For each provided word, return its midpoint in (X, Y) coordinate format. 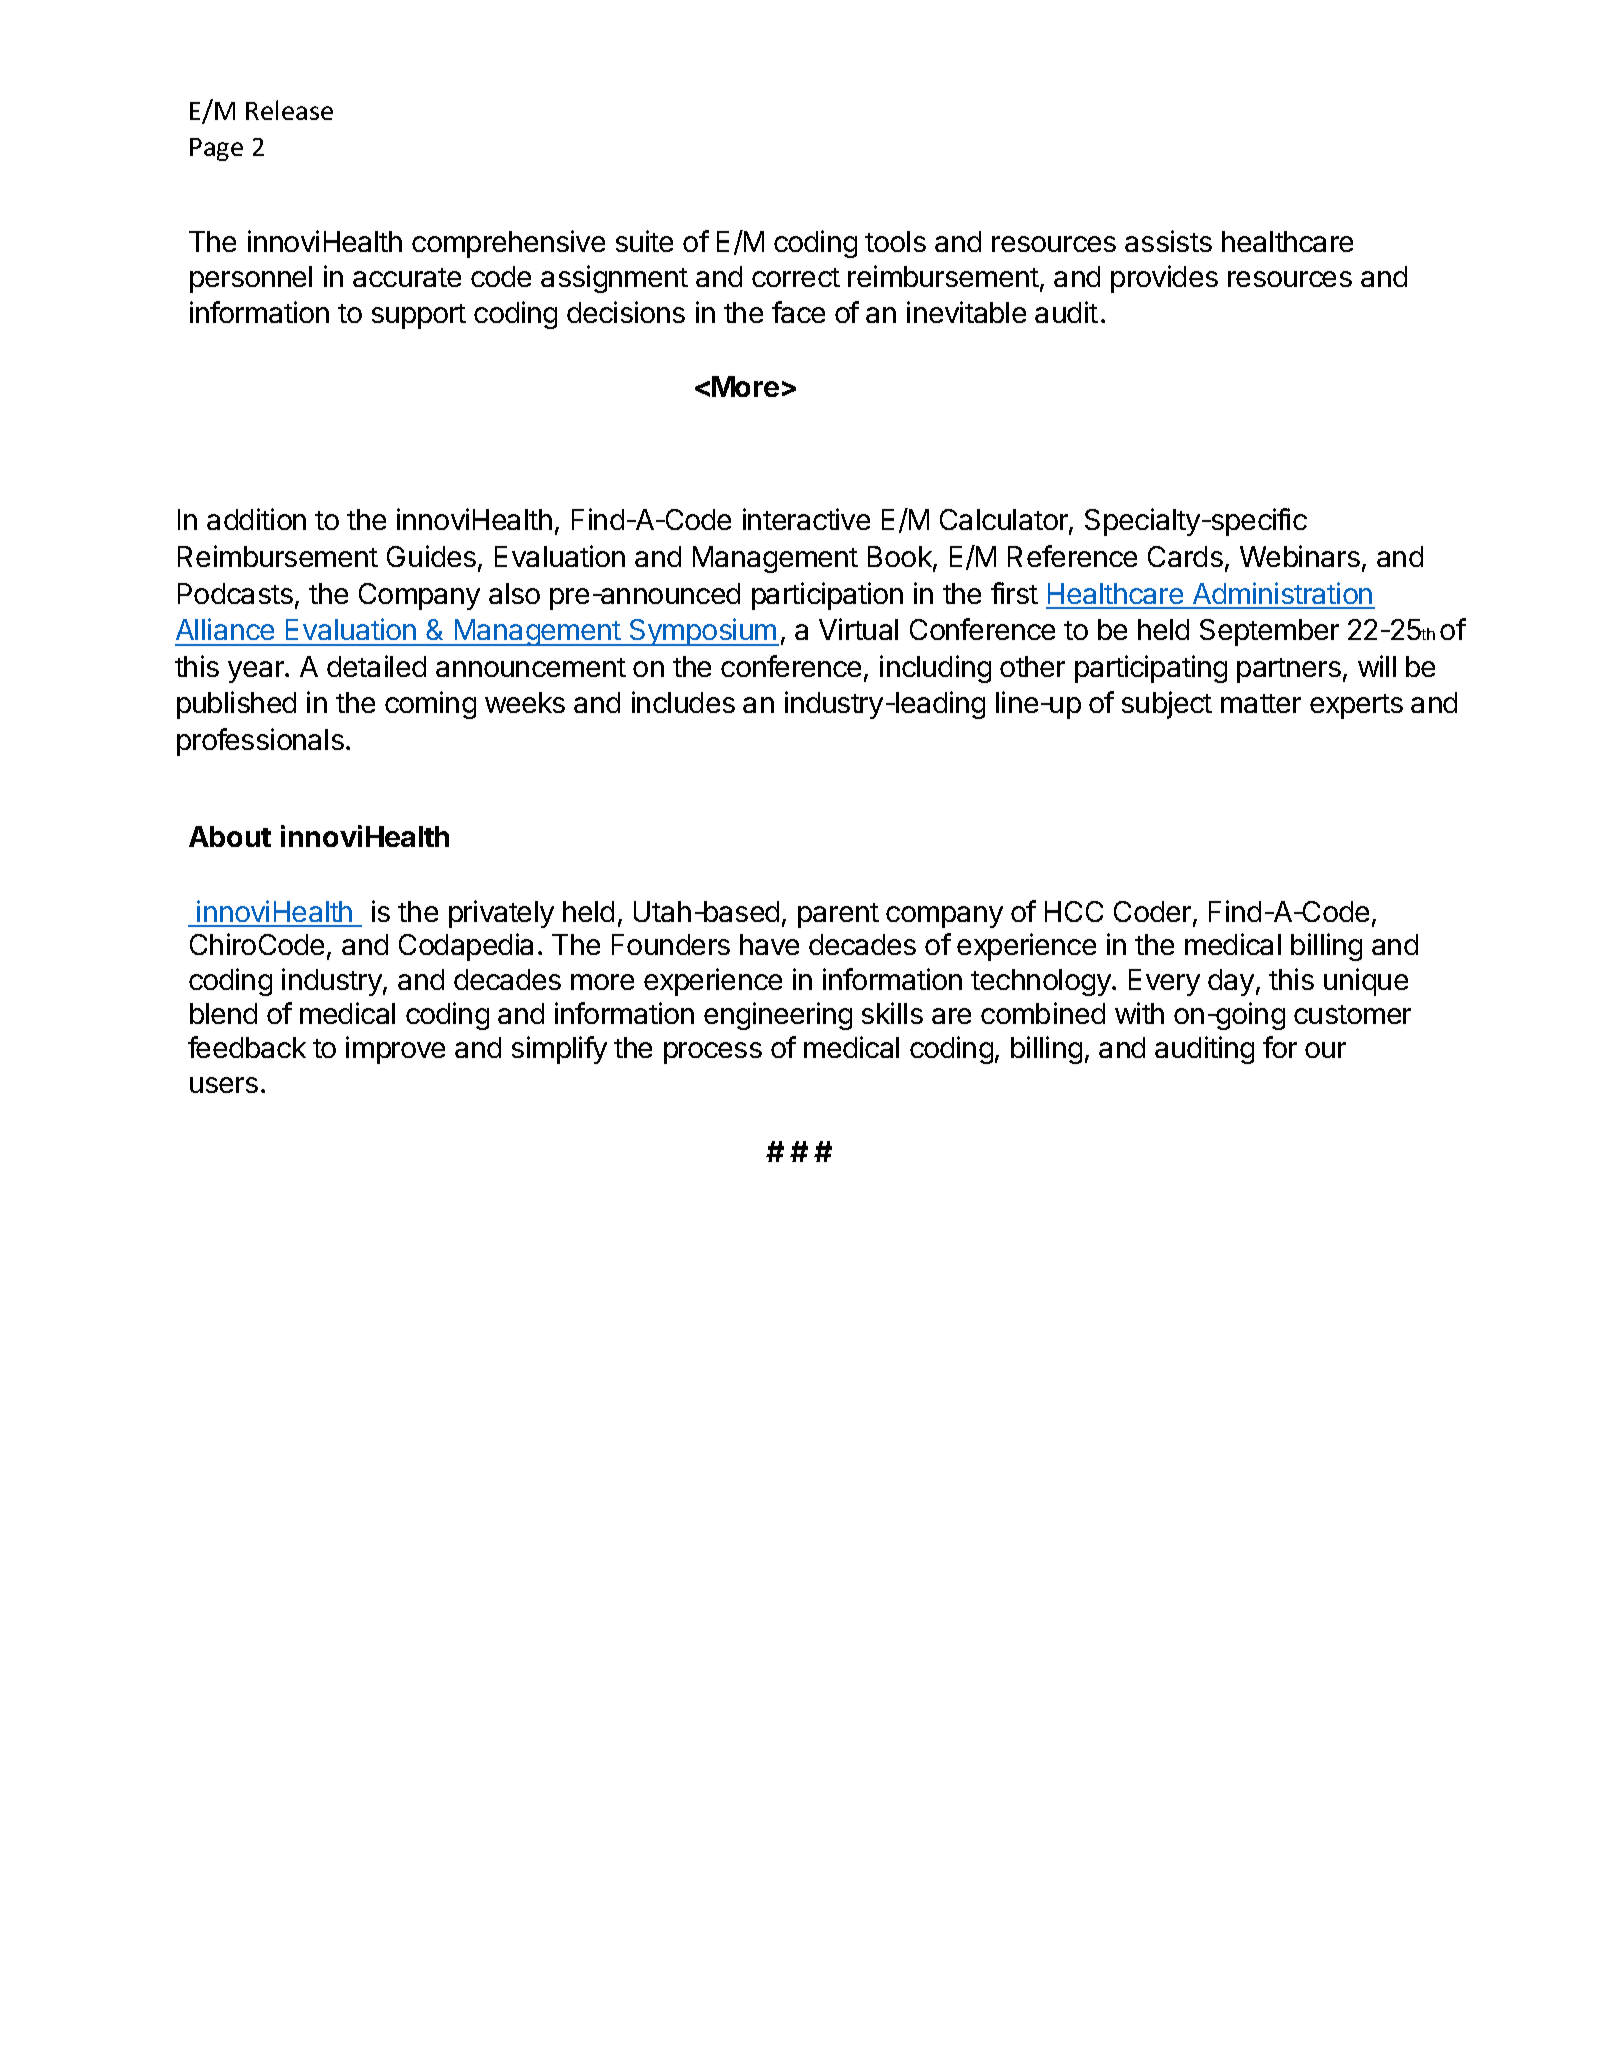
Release (289, 110)
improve (395, 1050)
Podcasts (235, 593)
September (1269, 632)
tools (895, 241)
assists (1168, 241)
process (713, 1053)
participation (827, 596)
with (1139, 1013)
